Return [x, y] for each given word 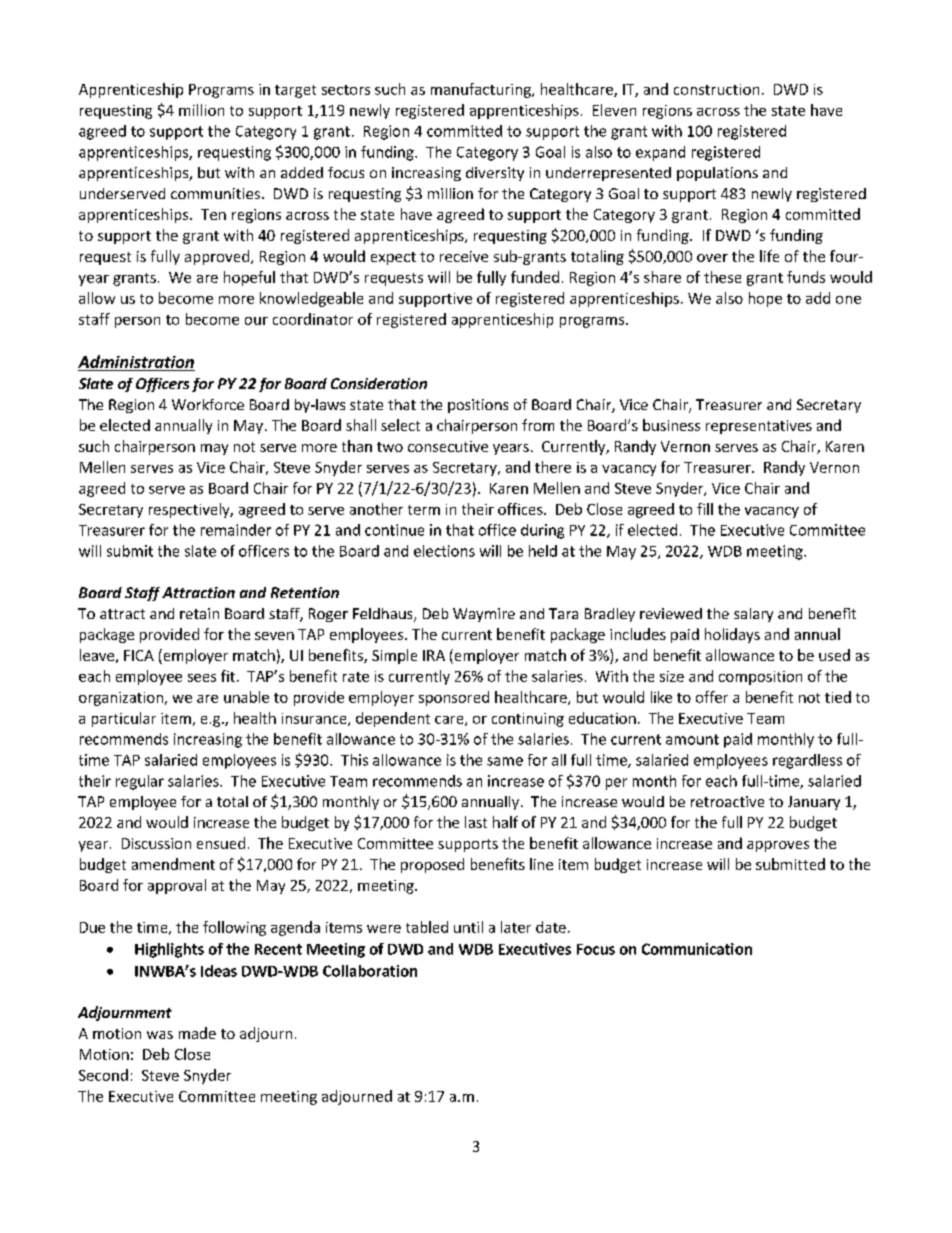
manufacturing [482, 90]
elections [444, 551]
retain [199, 613]
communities [217, 193]
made [197, 1033]
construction [716, 89]
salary [753, 615]
